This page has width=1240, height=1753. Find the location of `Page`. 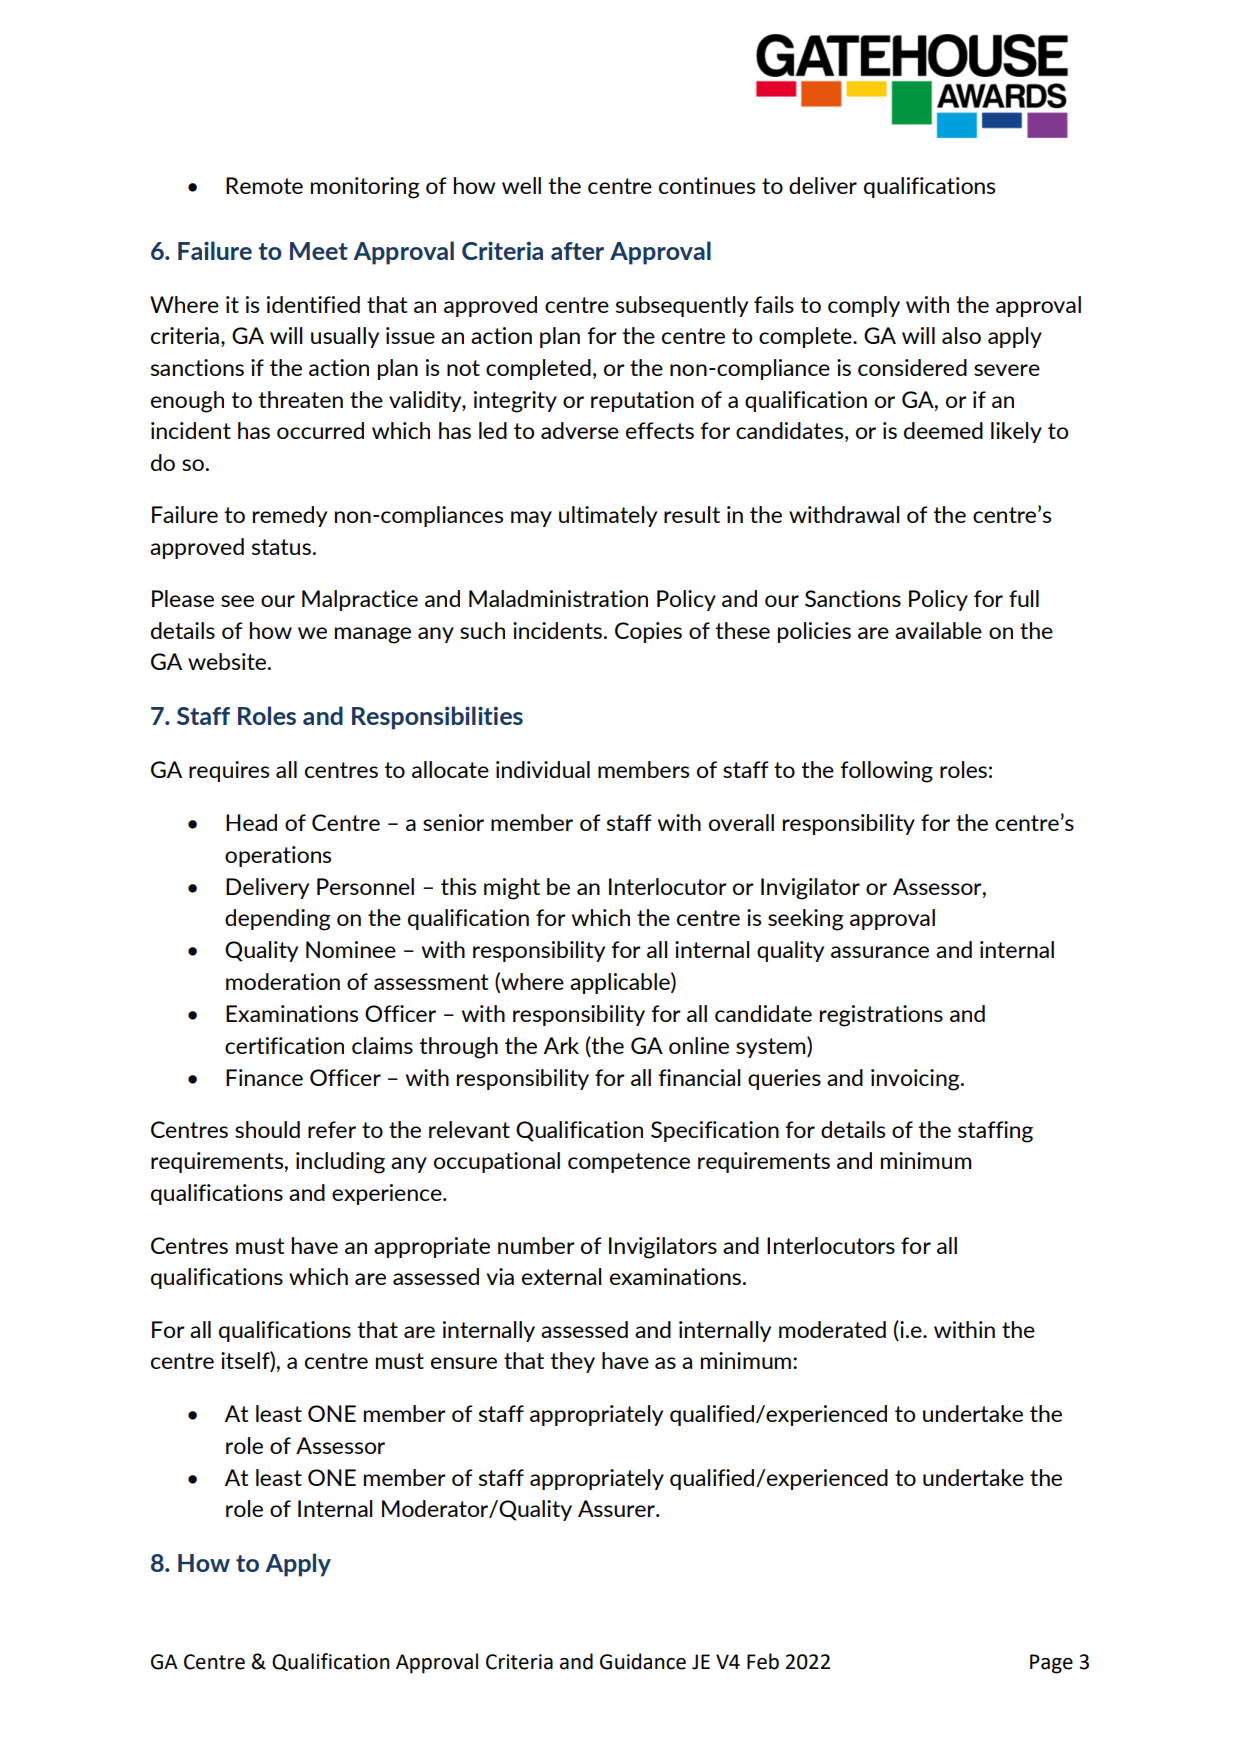

Page is located at coordinates (1051, 1664).
